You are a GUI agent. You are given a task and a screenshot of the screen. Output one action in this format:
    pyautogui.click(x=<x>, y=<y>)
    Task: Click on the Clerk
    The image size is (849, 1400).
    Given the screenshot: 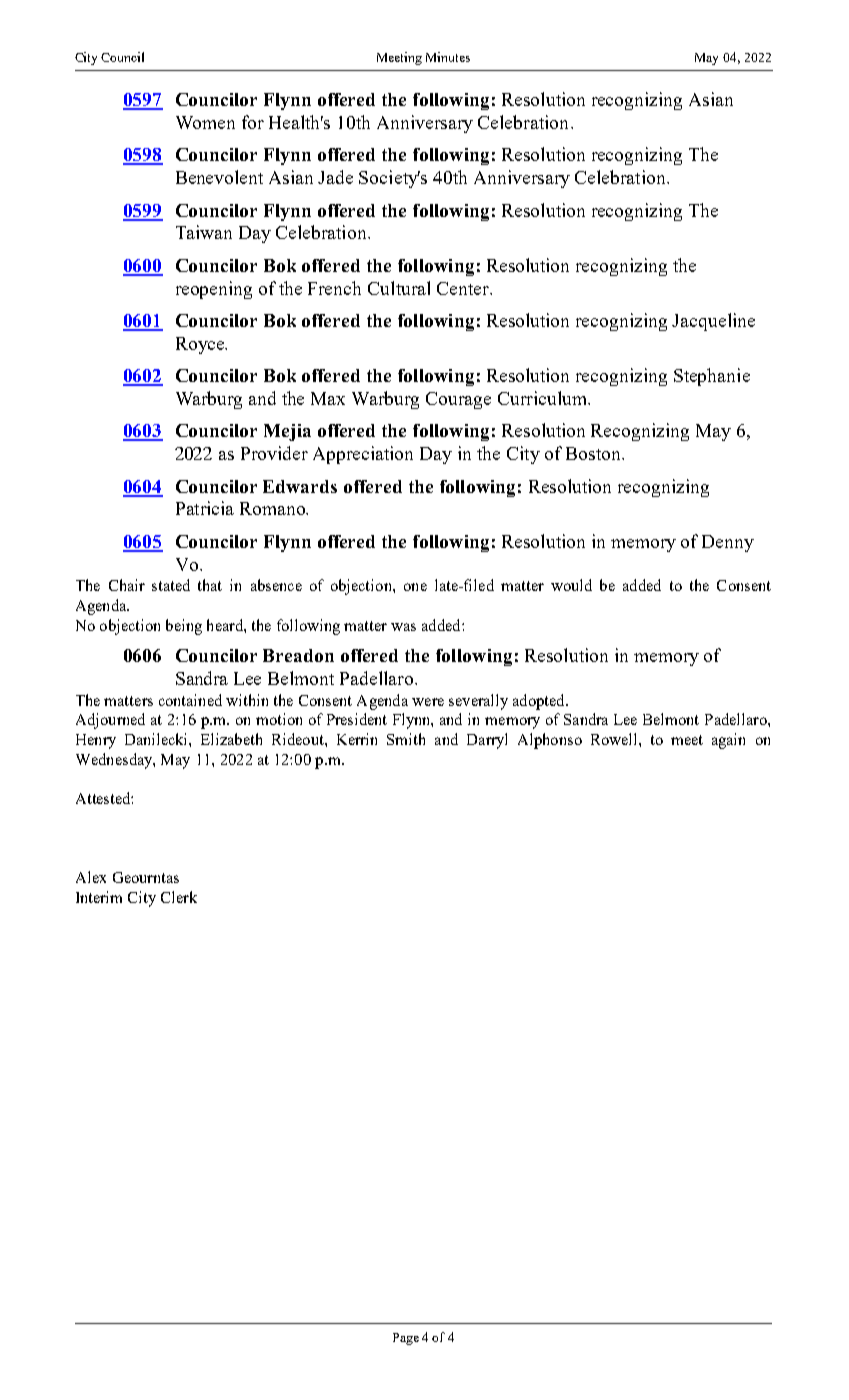 What is the action you would take?
    pyautogui.click(x=179, y=897)
